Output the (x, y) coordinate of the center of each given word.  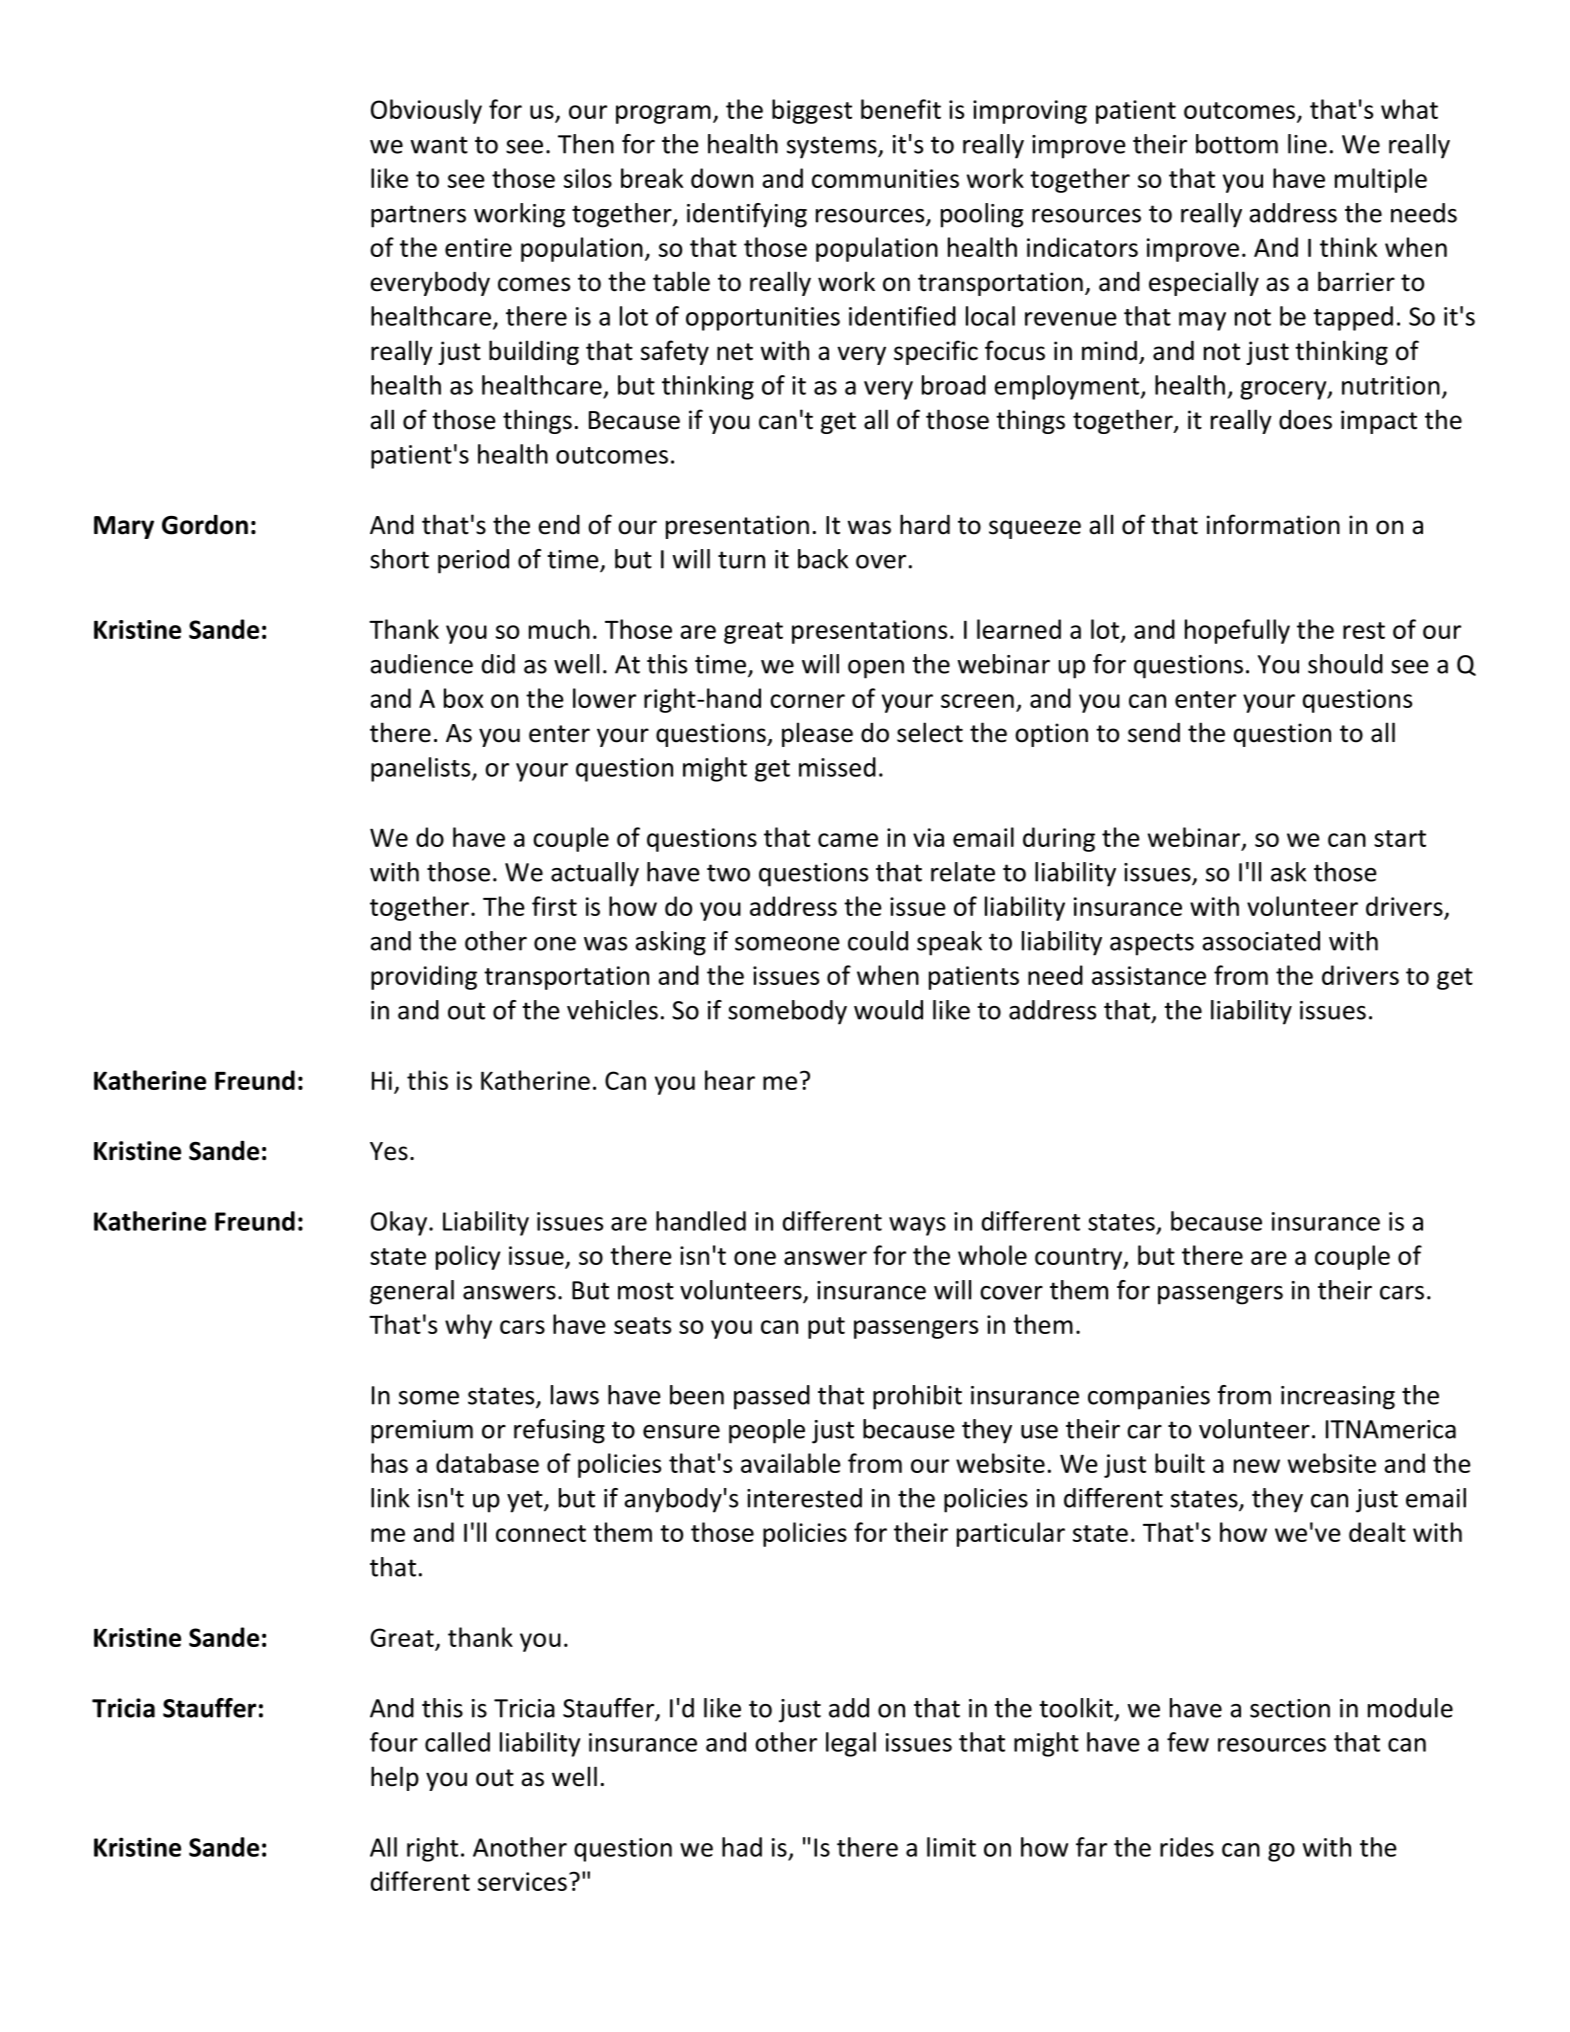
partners (418, 216)
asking (670, 943)
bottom (1237, 144)
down (722, 178)
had (742, 1847)
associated (1261, 941)
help (395, 1778)
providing (424, 977)
